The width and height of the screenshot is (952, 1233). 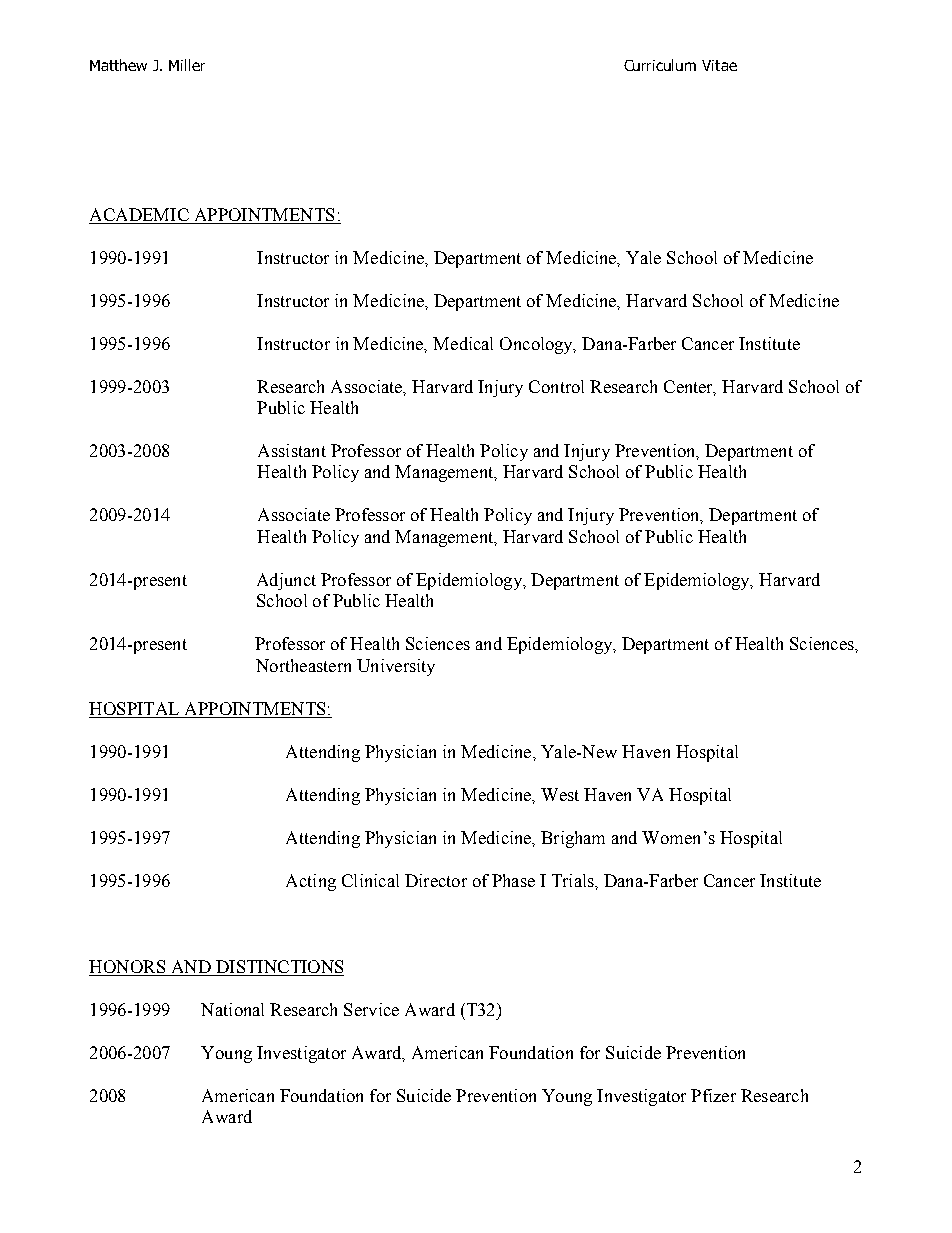 What do you see at coordinates (713, 1095) in the screenshot?
I see `Pfizer` at bounding box center [713, 1095].
